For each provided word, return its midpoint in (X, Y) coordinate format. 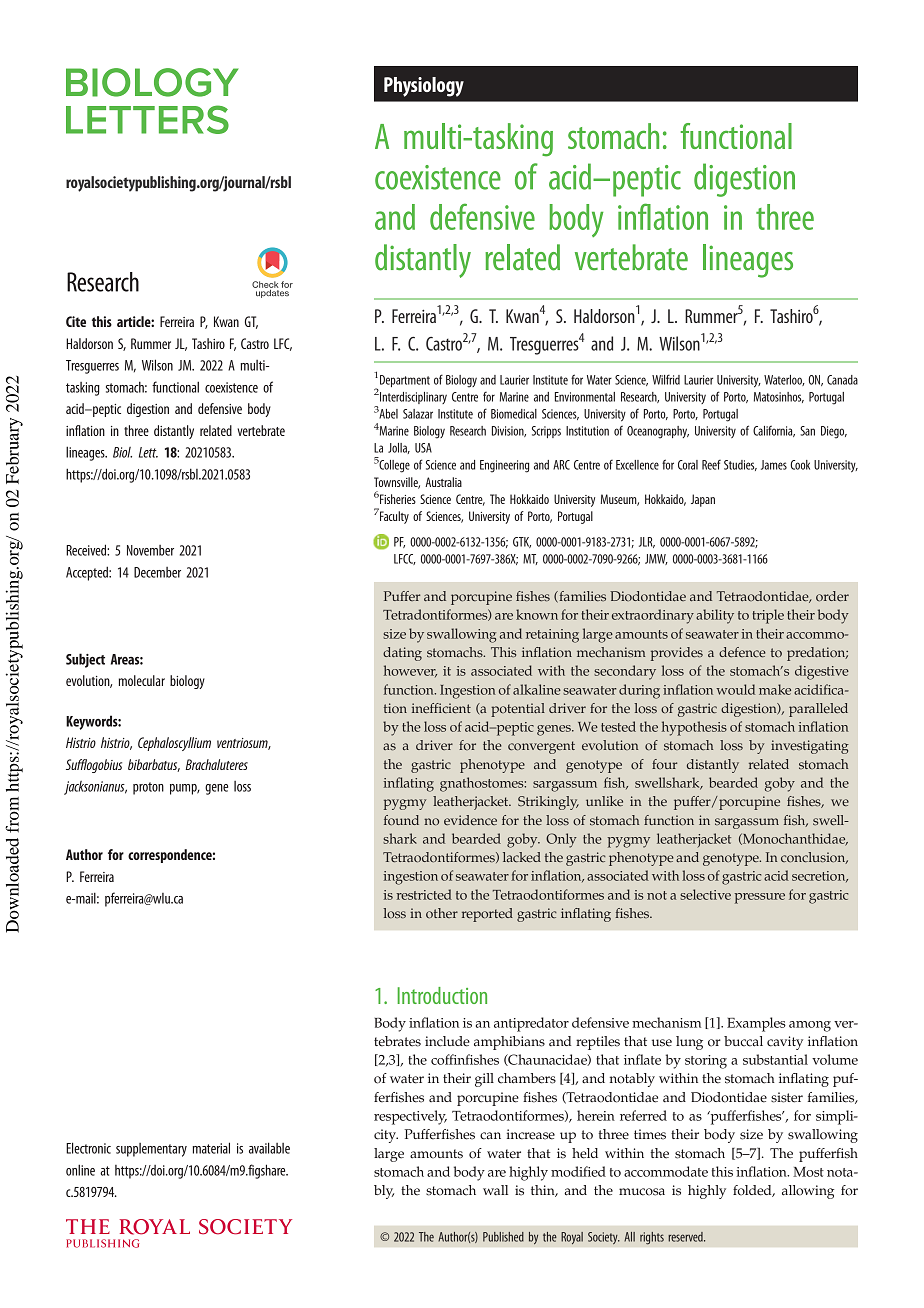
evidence (470, 820)
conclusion (814, 858)
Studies (740, 465)
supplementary (151, 1150)
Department (405, 381)
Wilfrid (666, 379)
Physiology (424, 87)
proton (148, 788)
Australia (443, 482)
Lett (148, 452)
